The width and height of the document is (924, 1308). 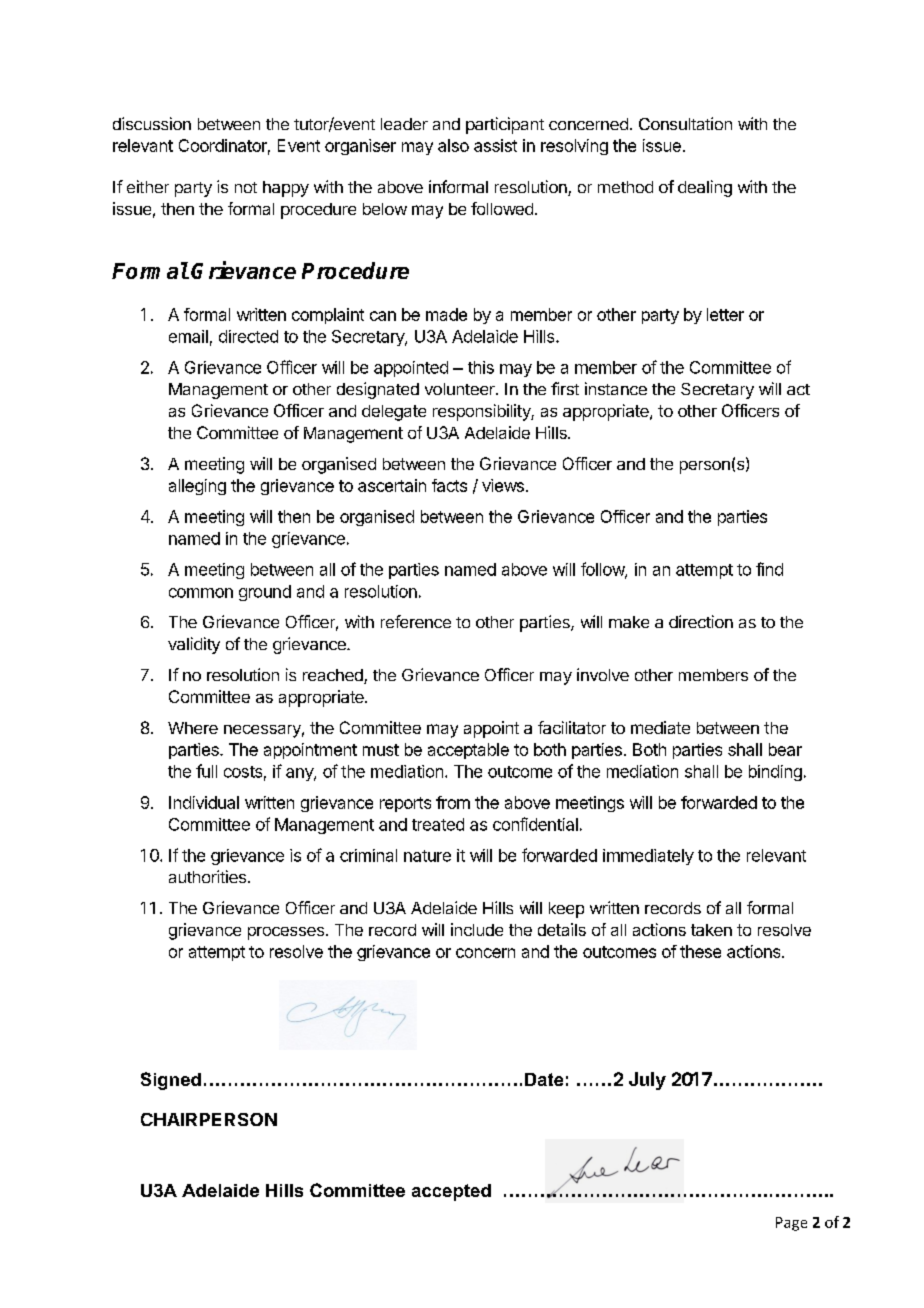 What do you see at coordinates (701, 621) in the document?
I see `direction` at bounding box center [701, 621].
